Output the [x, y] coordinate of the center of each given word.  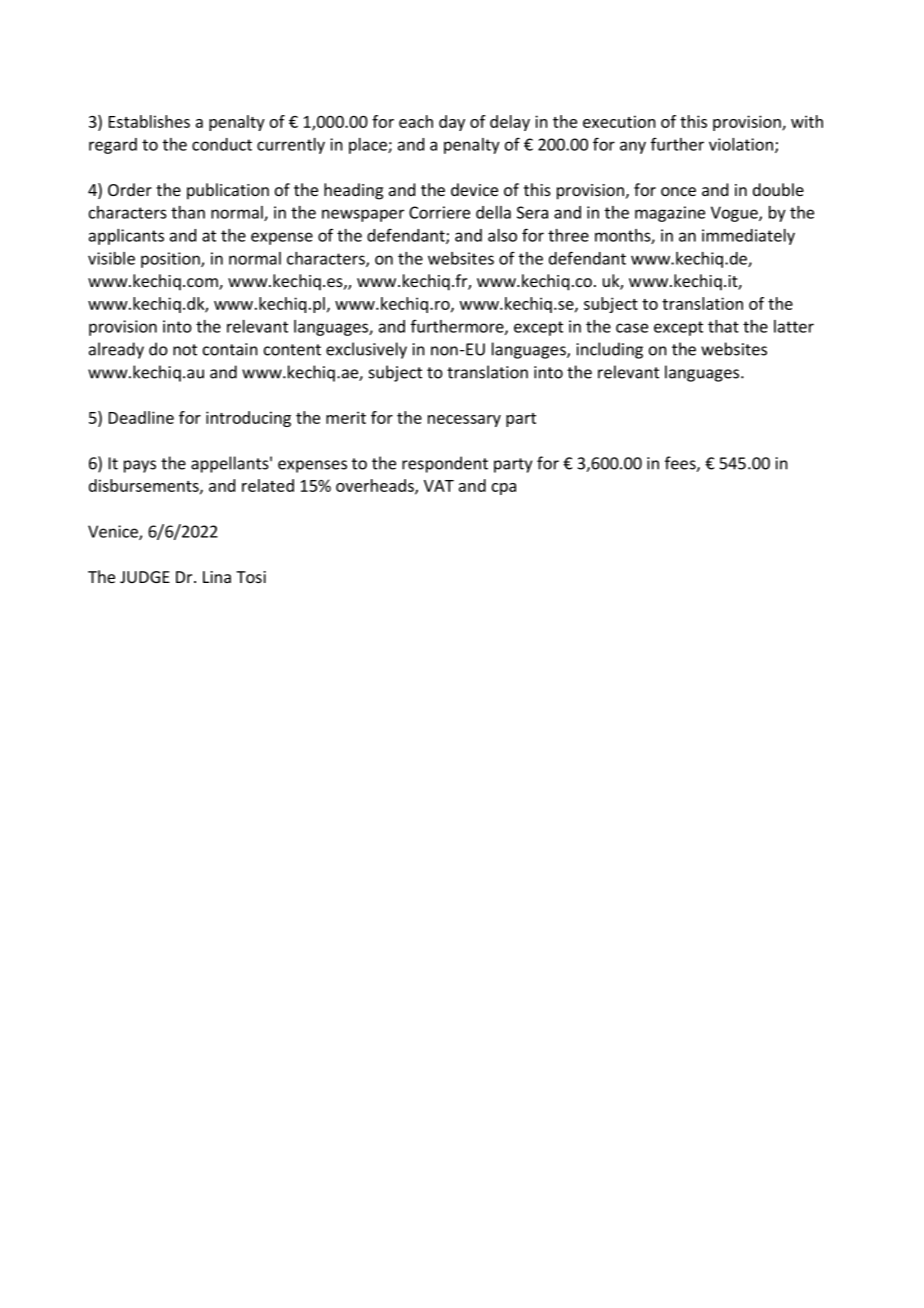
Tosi [251, 577]
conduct [222, 144]
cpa [504, 489]
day [452, 123]
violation [742, 145]
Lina [217, 577]
